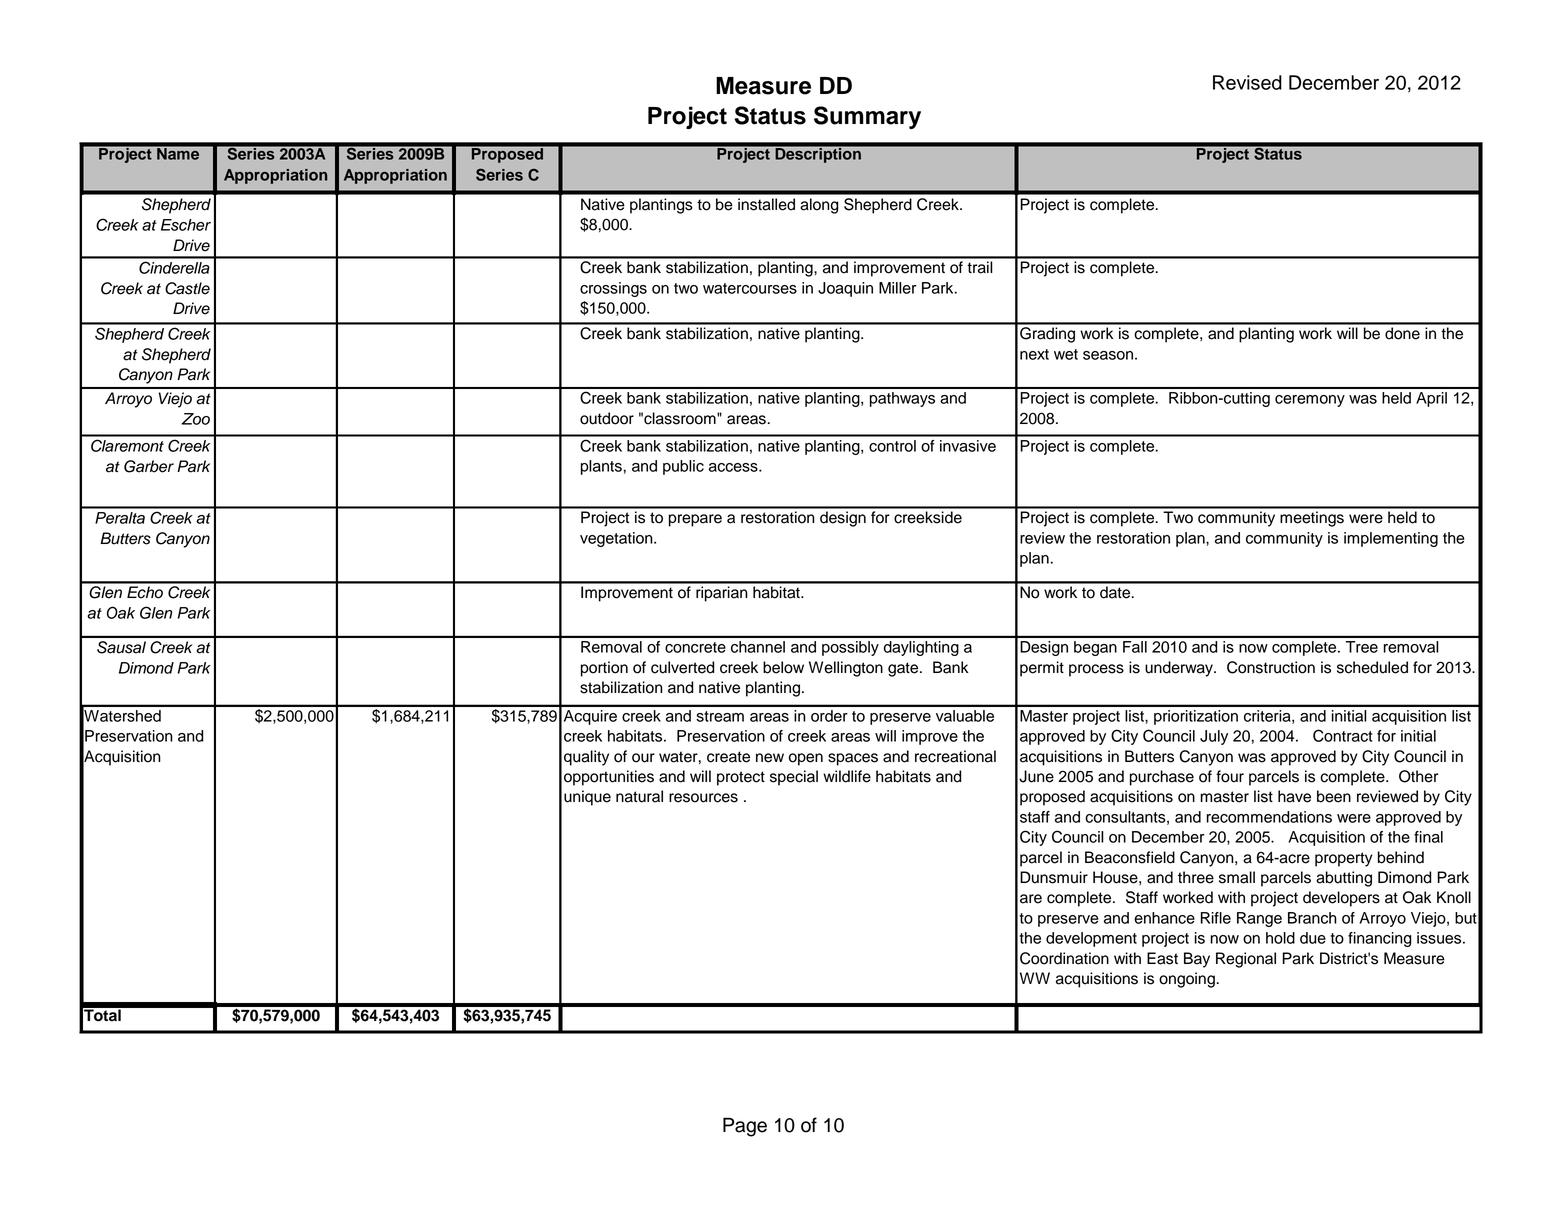 This document has height=1211, width=1568. Describe the element at coordinates (1247, 82) in the document. I see `Revised` at that location.
